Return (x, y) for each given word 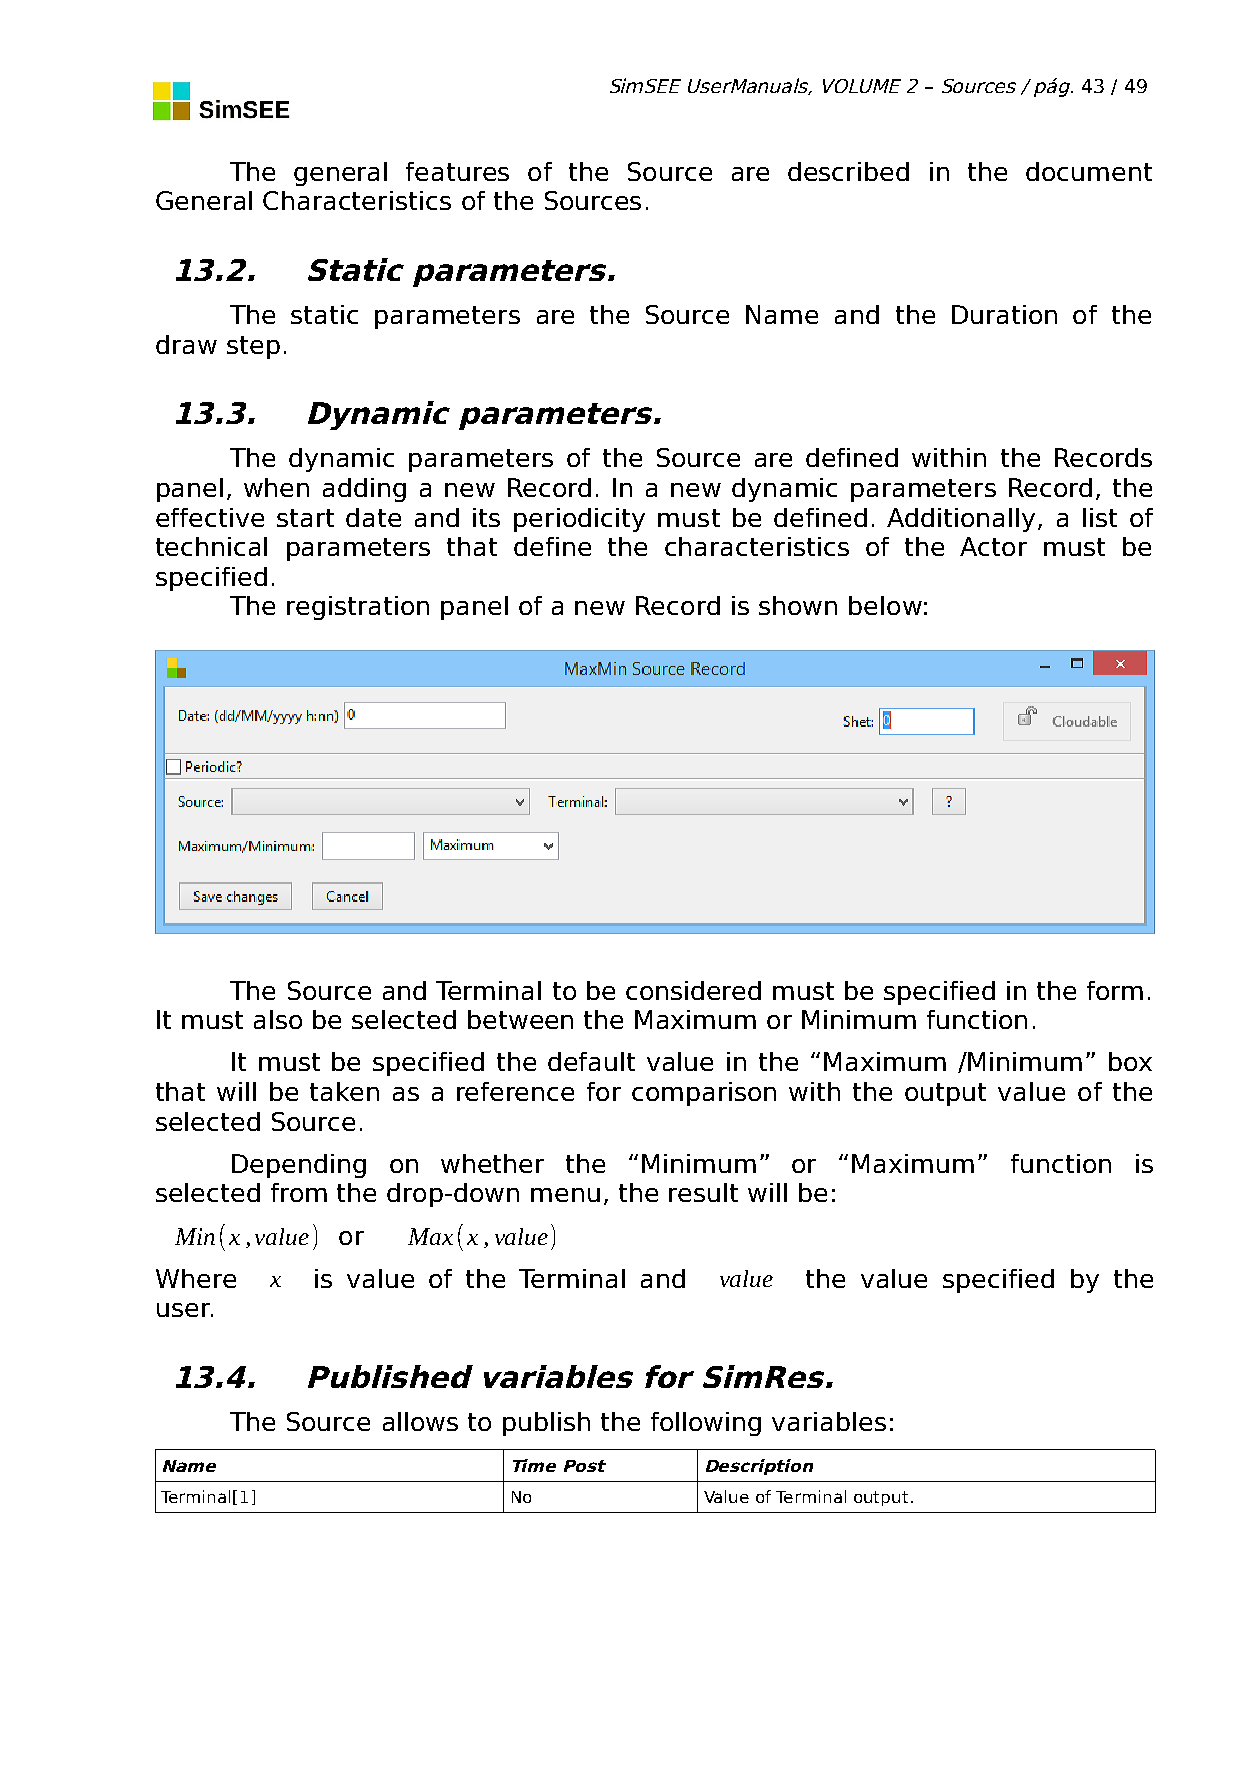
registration (358, 608)
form (1115, 990)
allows (420, 1421)
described (848, 171)
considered (693, 990)
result (703, 1192)
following (706, 1424)
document (1089, 171)
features (457, 171)
